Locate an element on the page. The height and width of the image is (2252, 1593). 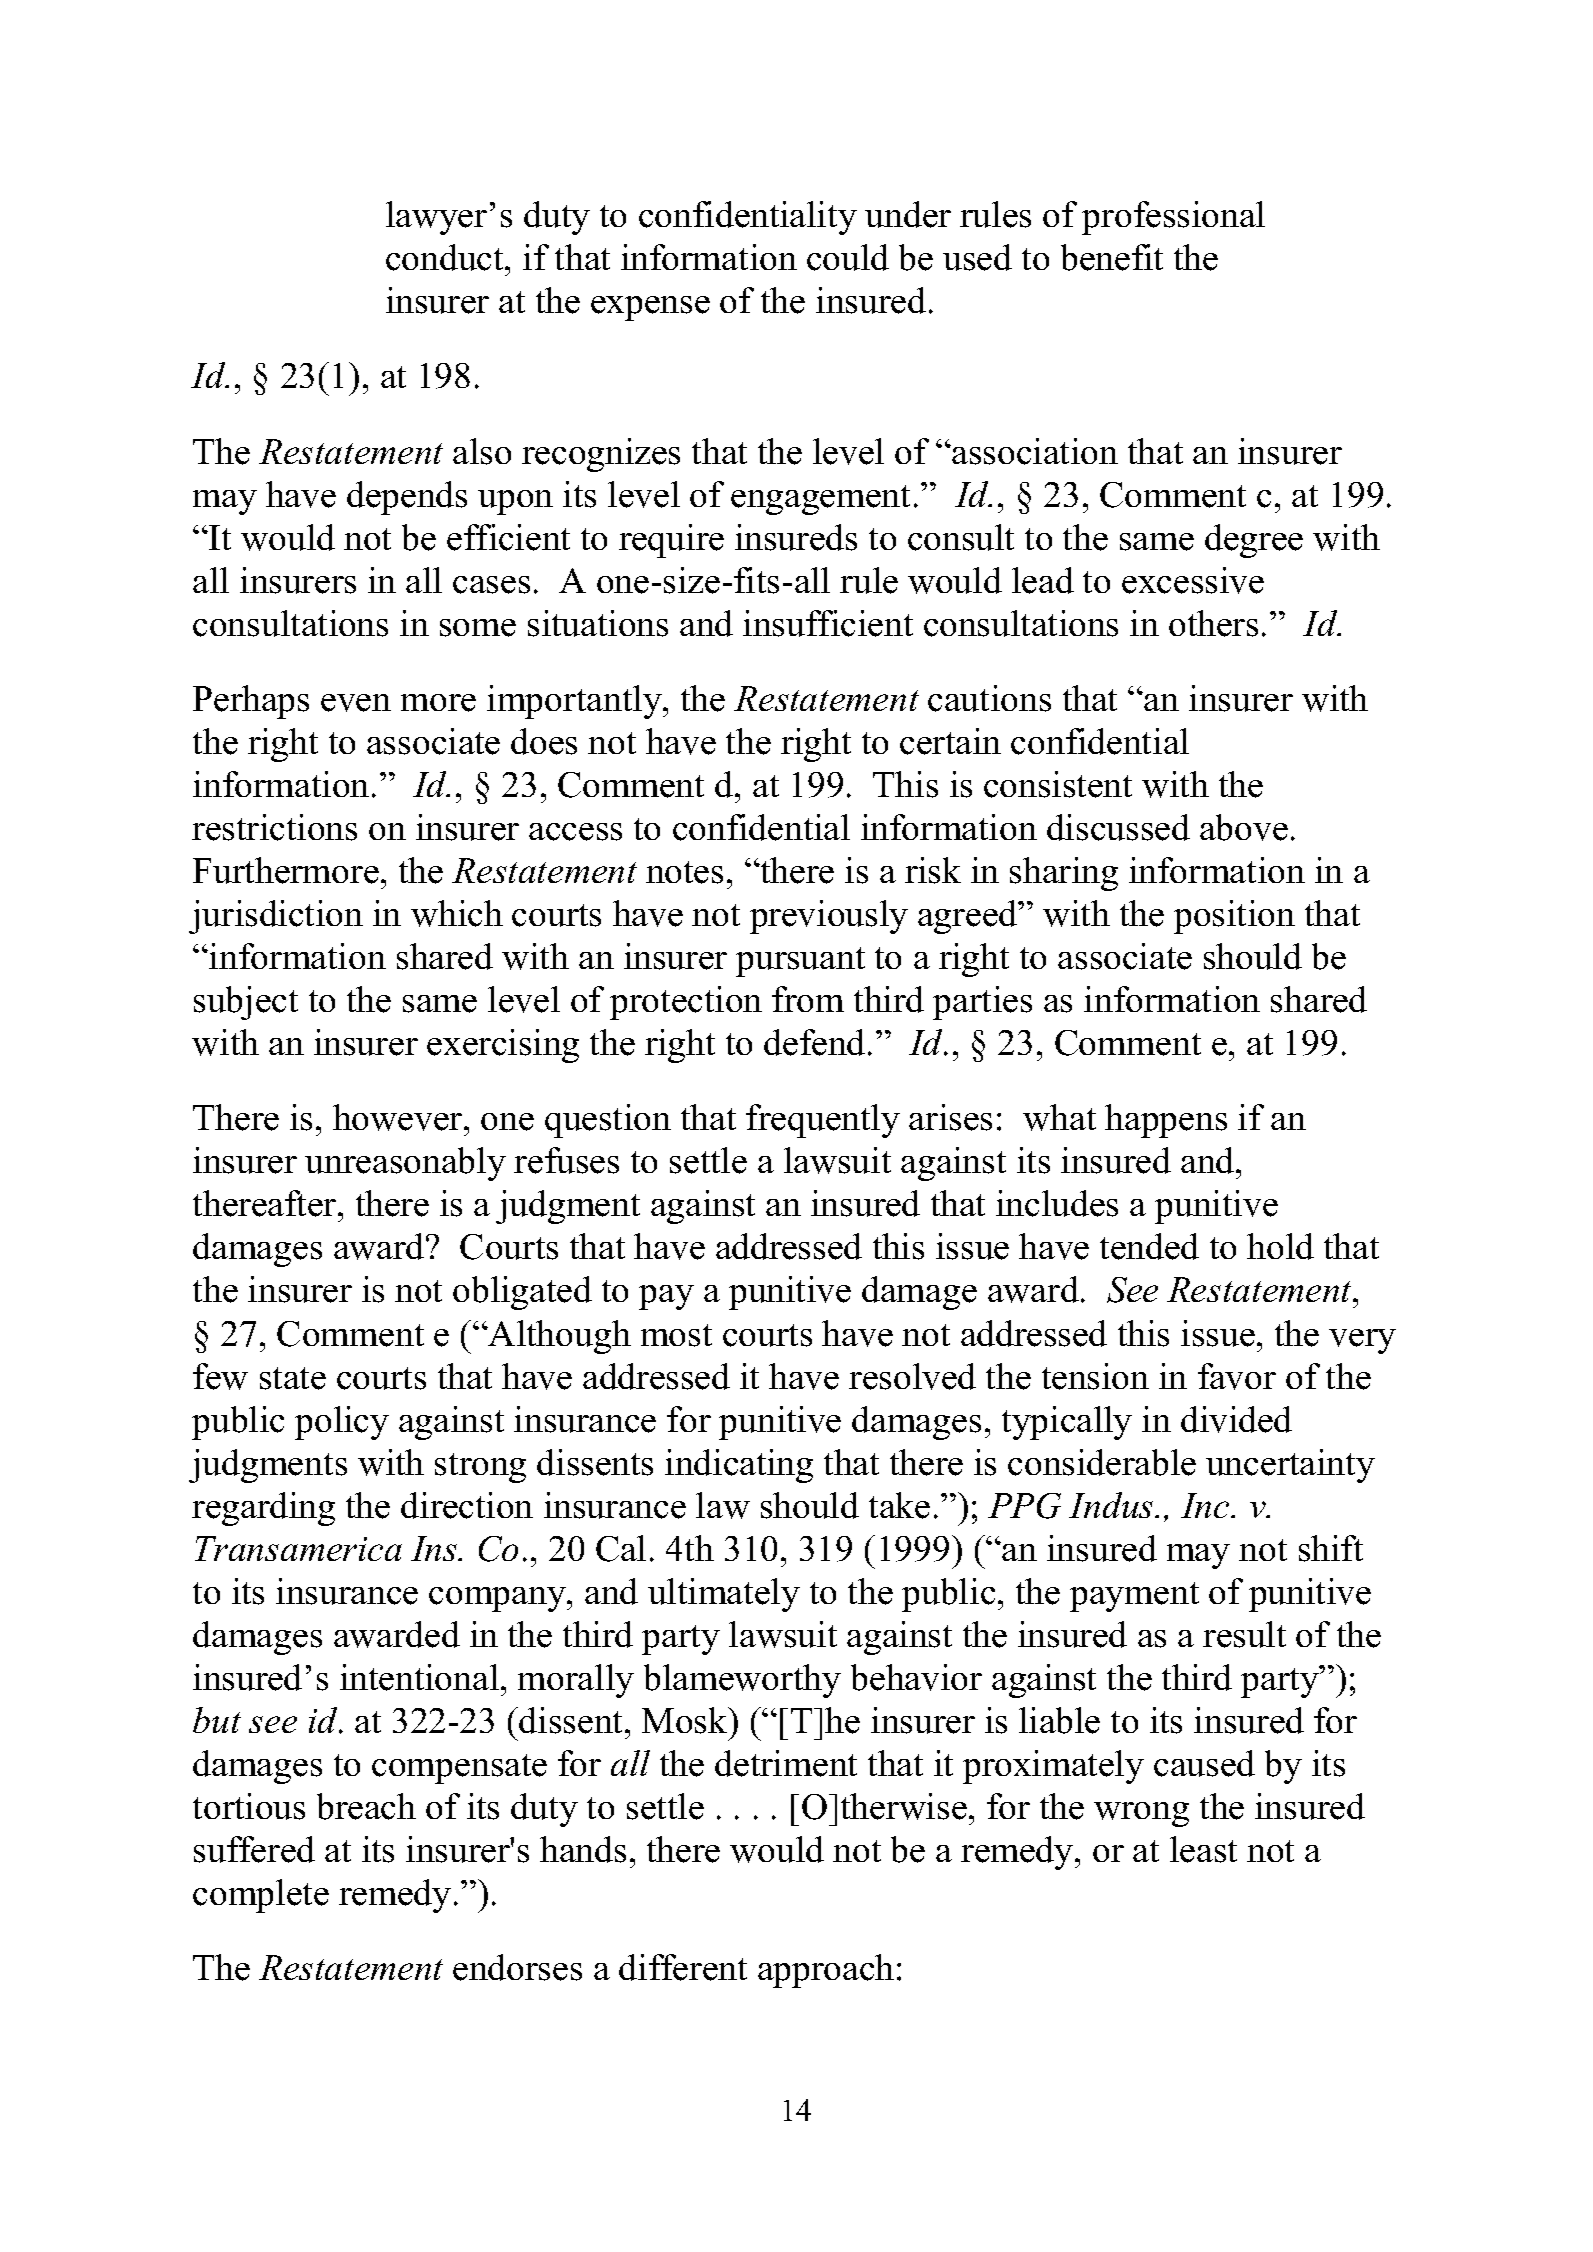
complete is located at coordinates (261, 1896).
